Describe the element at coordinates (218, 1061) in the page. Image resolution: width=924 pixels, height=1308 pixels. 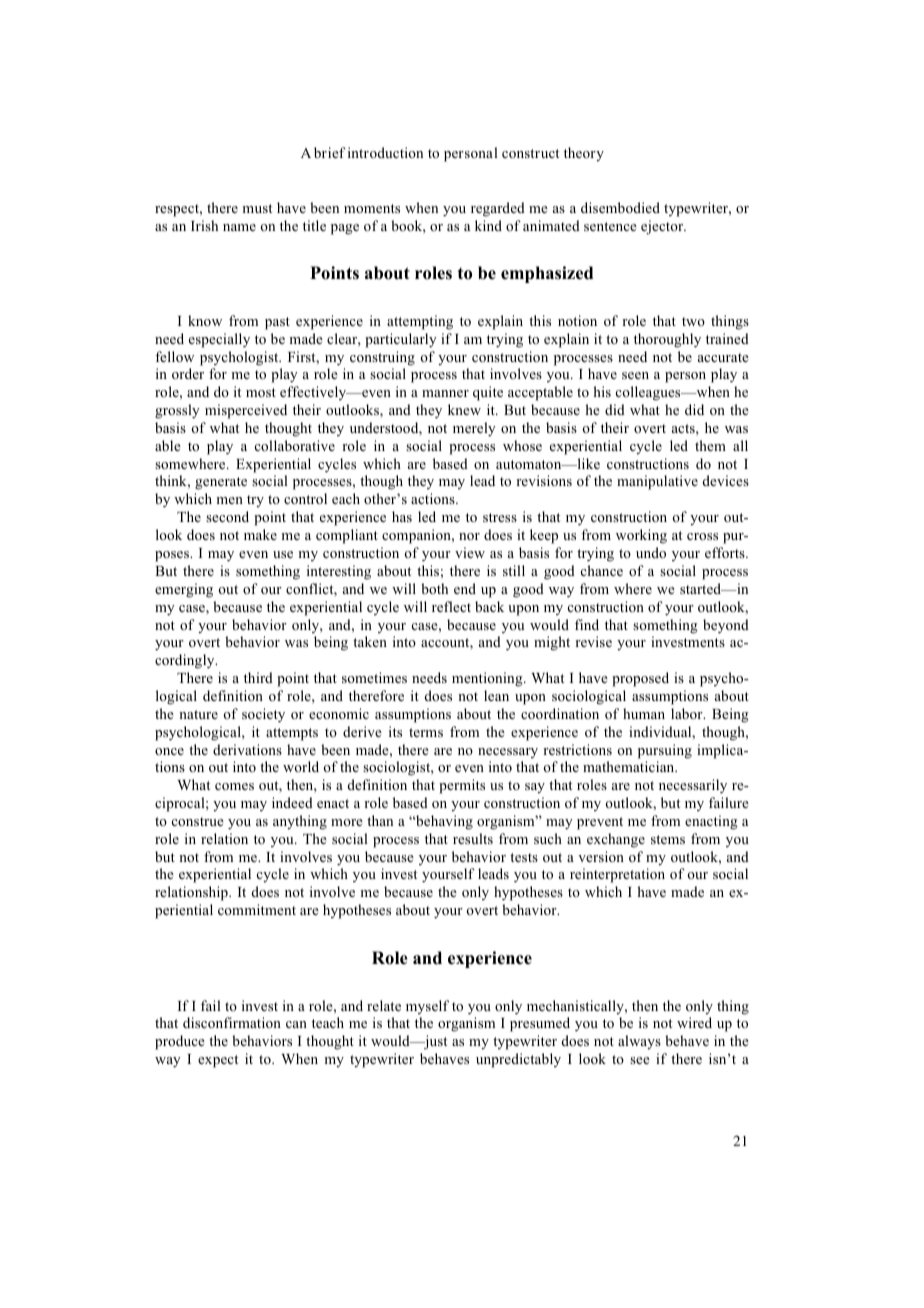
I see `expect` at that location.
